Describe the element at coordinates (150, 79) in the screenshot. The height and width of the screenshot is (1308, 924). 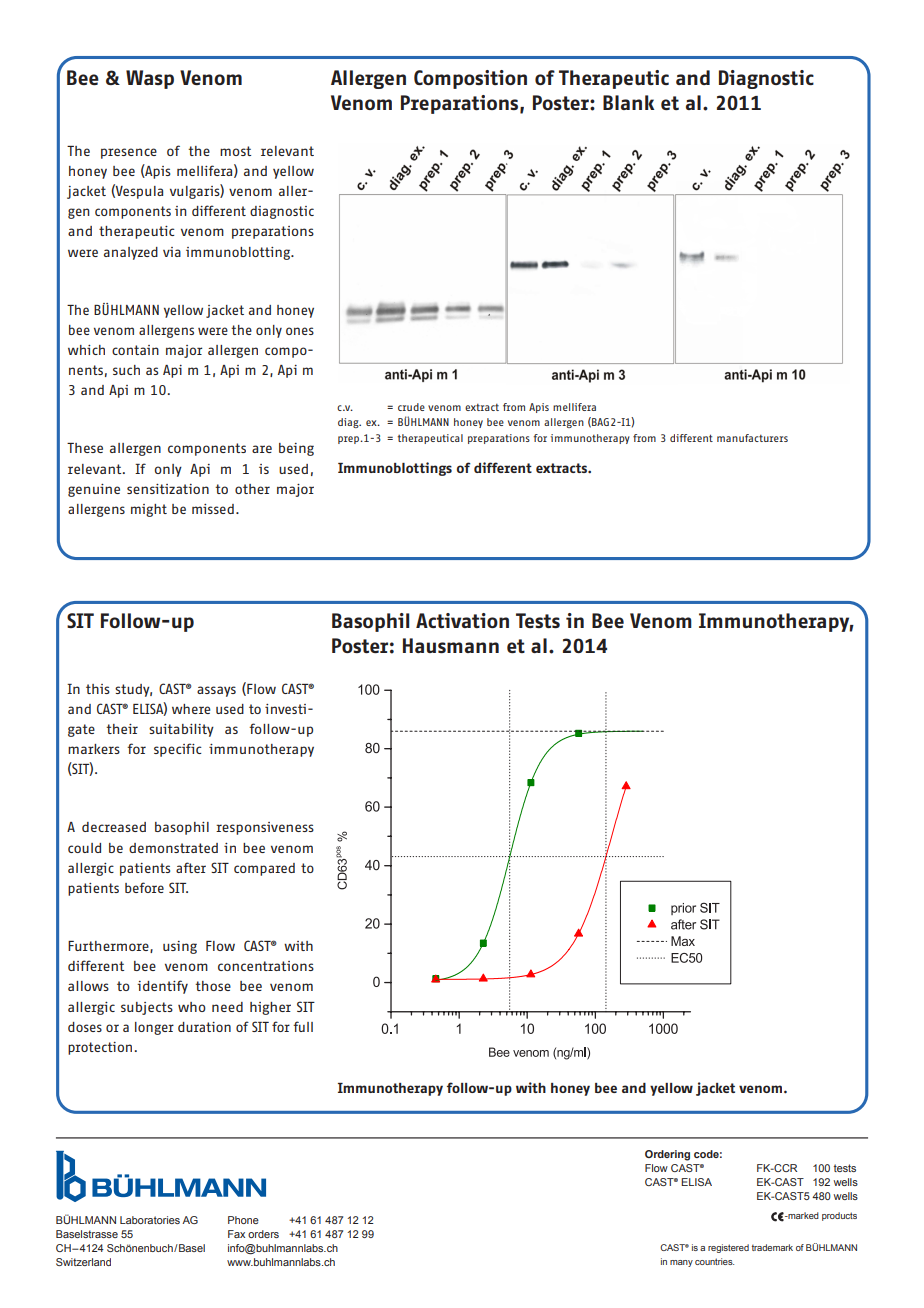
I see `Wasp` at that location.
